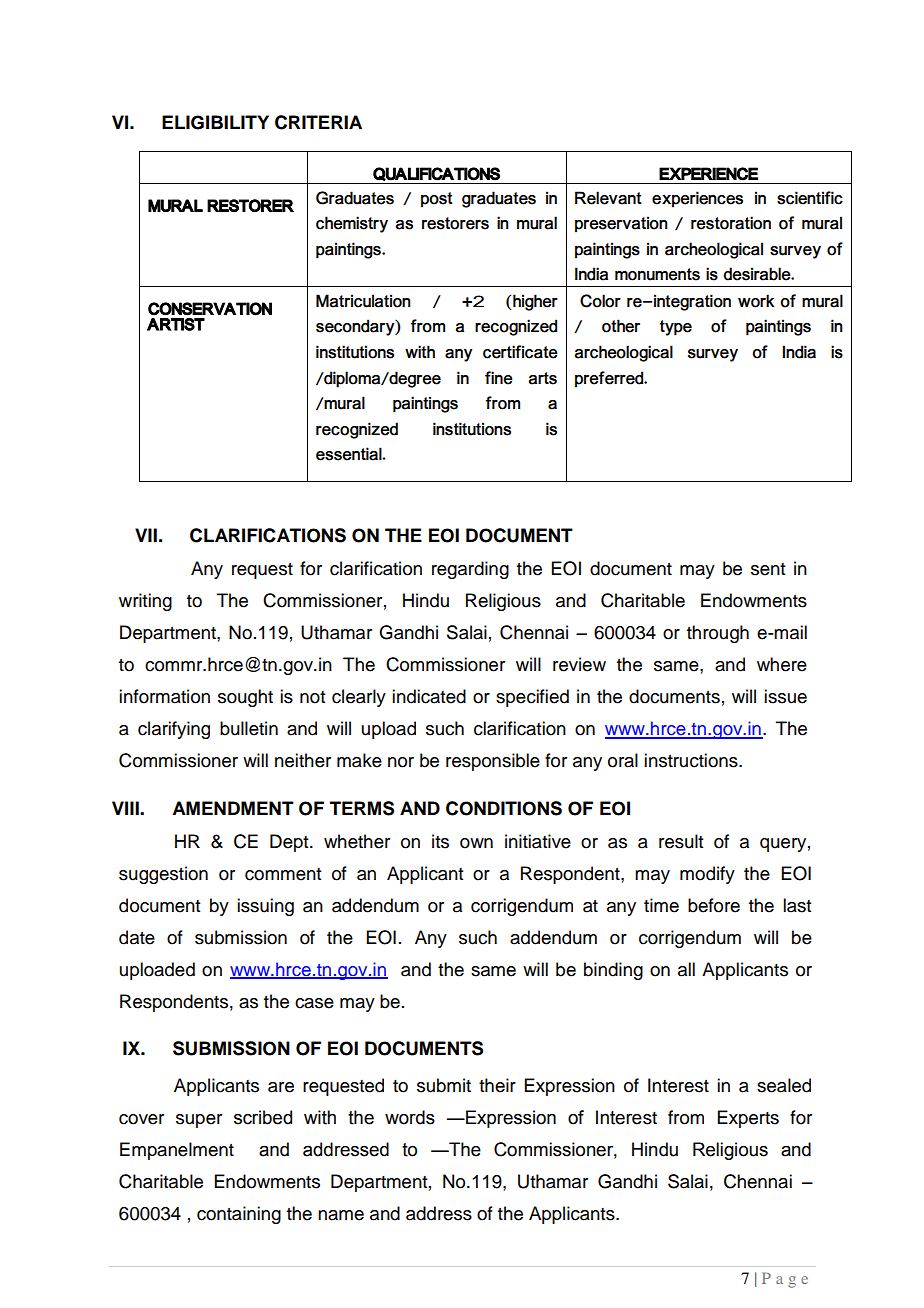 The image size is (924, 1308). Describe the element at coordinates (436, 174) in the screenshot. I see `QUALIFICATIONS` at that location.
